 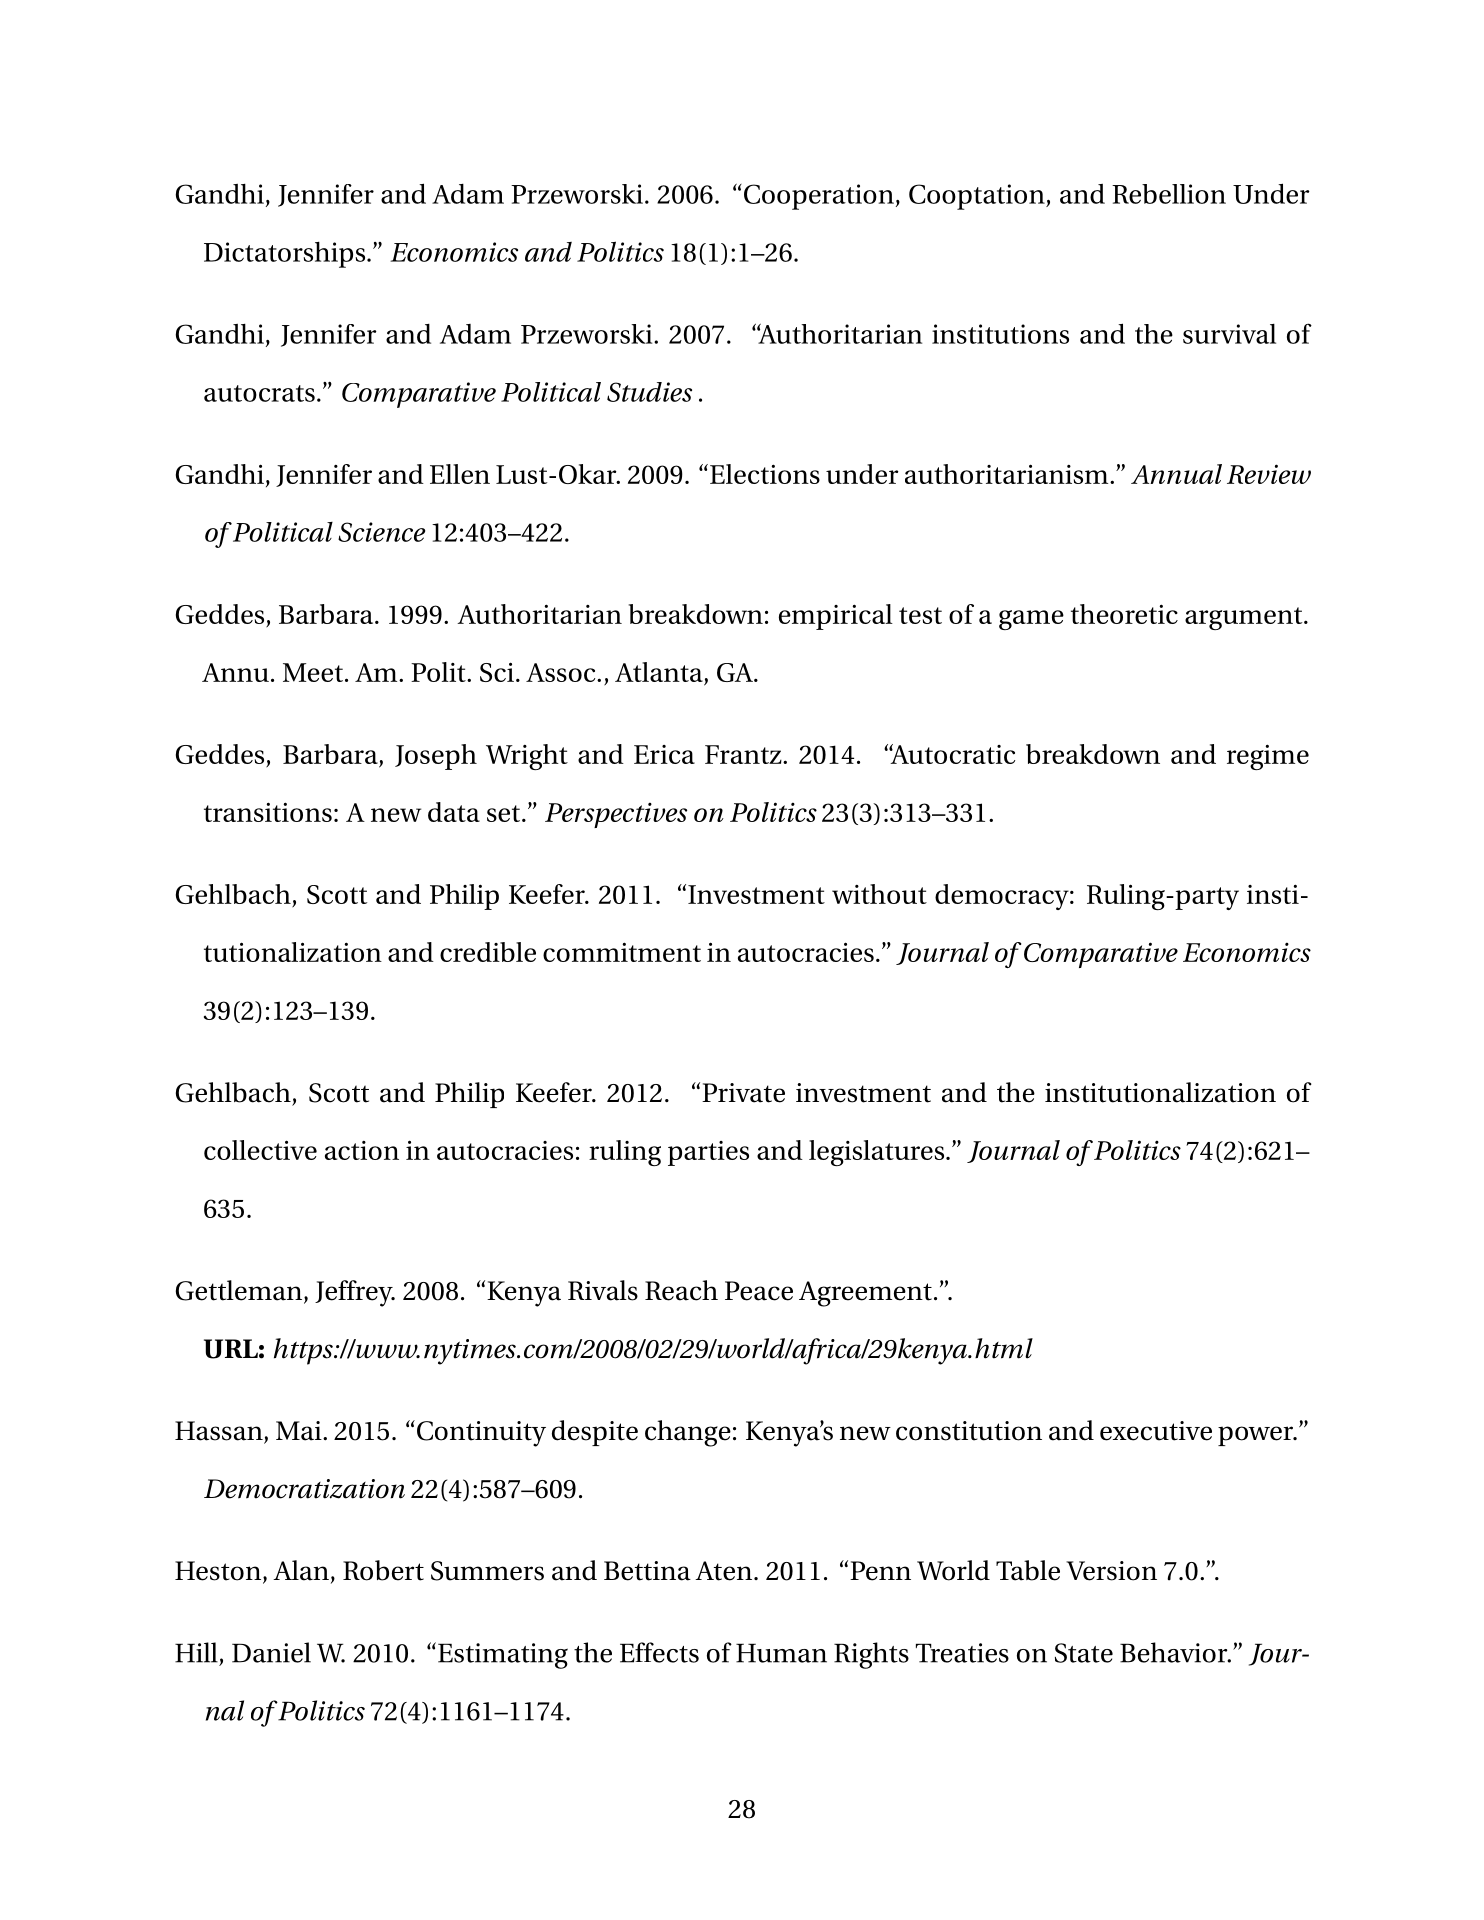 What do you see at coordinates (381, 532) in the document?
I see `Science` at bounding box center [381, 532].
